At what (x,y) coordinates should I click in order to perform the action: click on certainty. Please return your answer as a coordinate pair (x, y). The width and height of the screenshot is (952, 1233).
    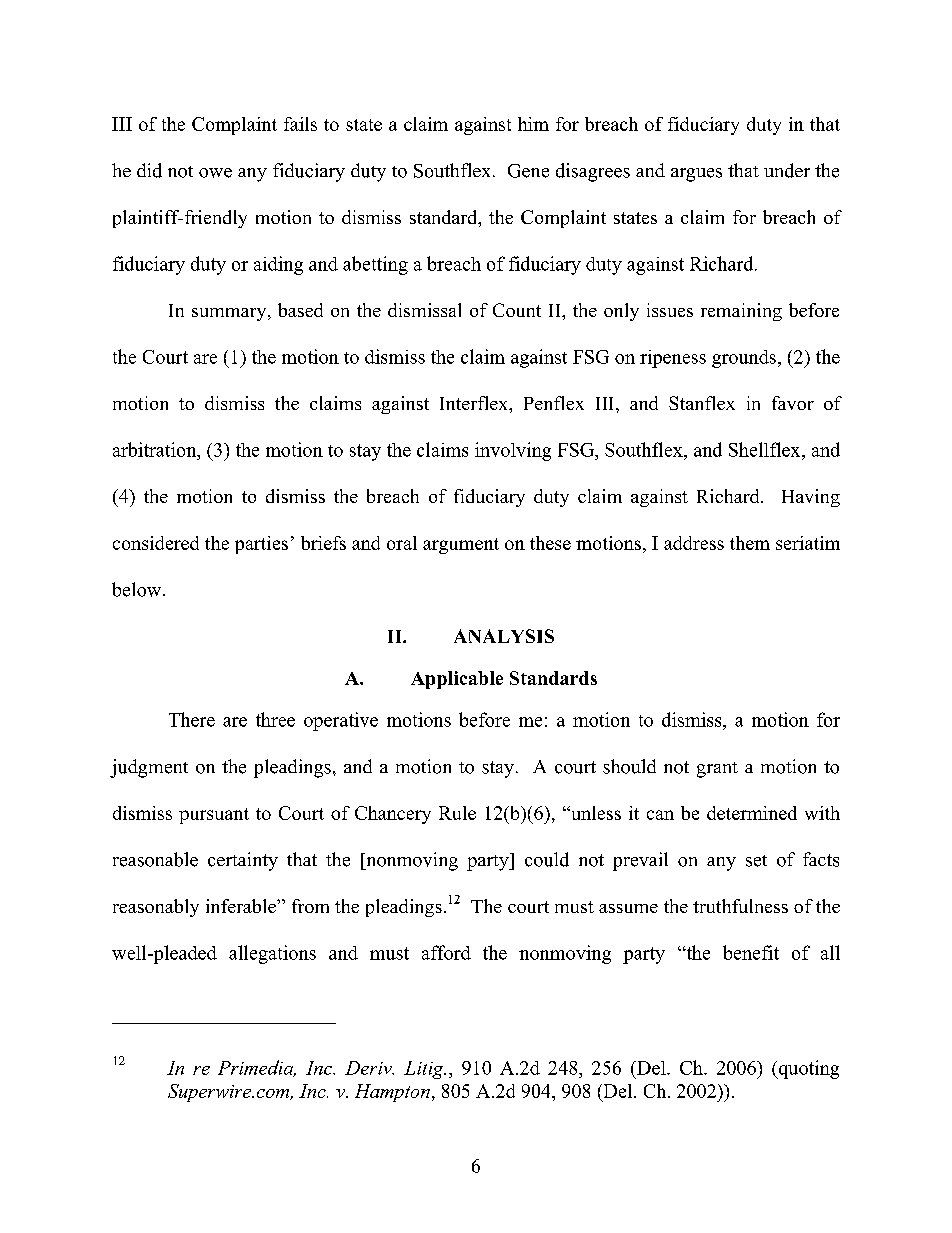
    Looking at the image, I should click on (243, 861).
